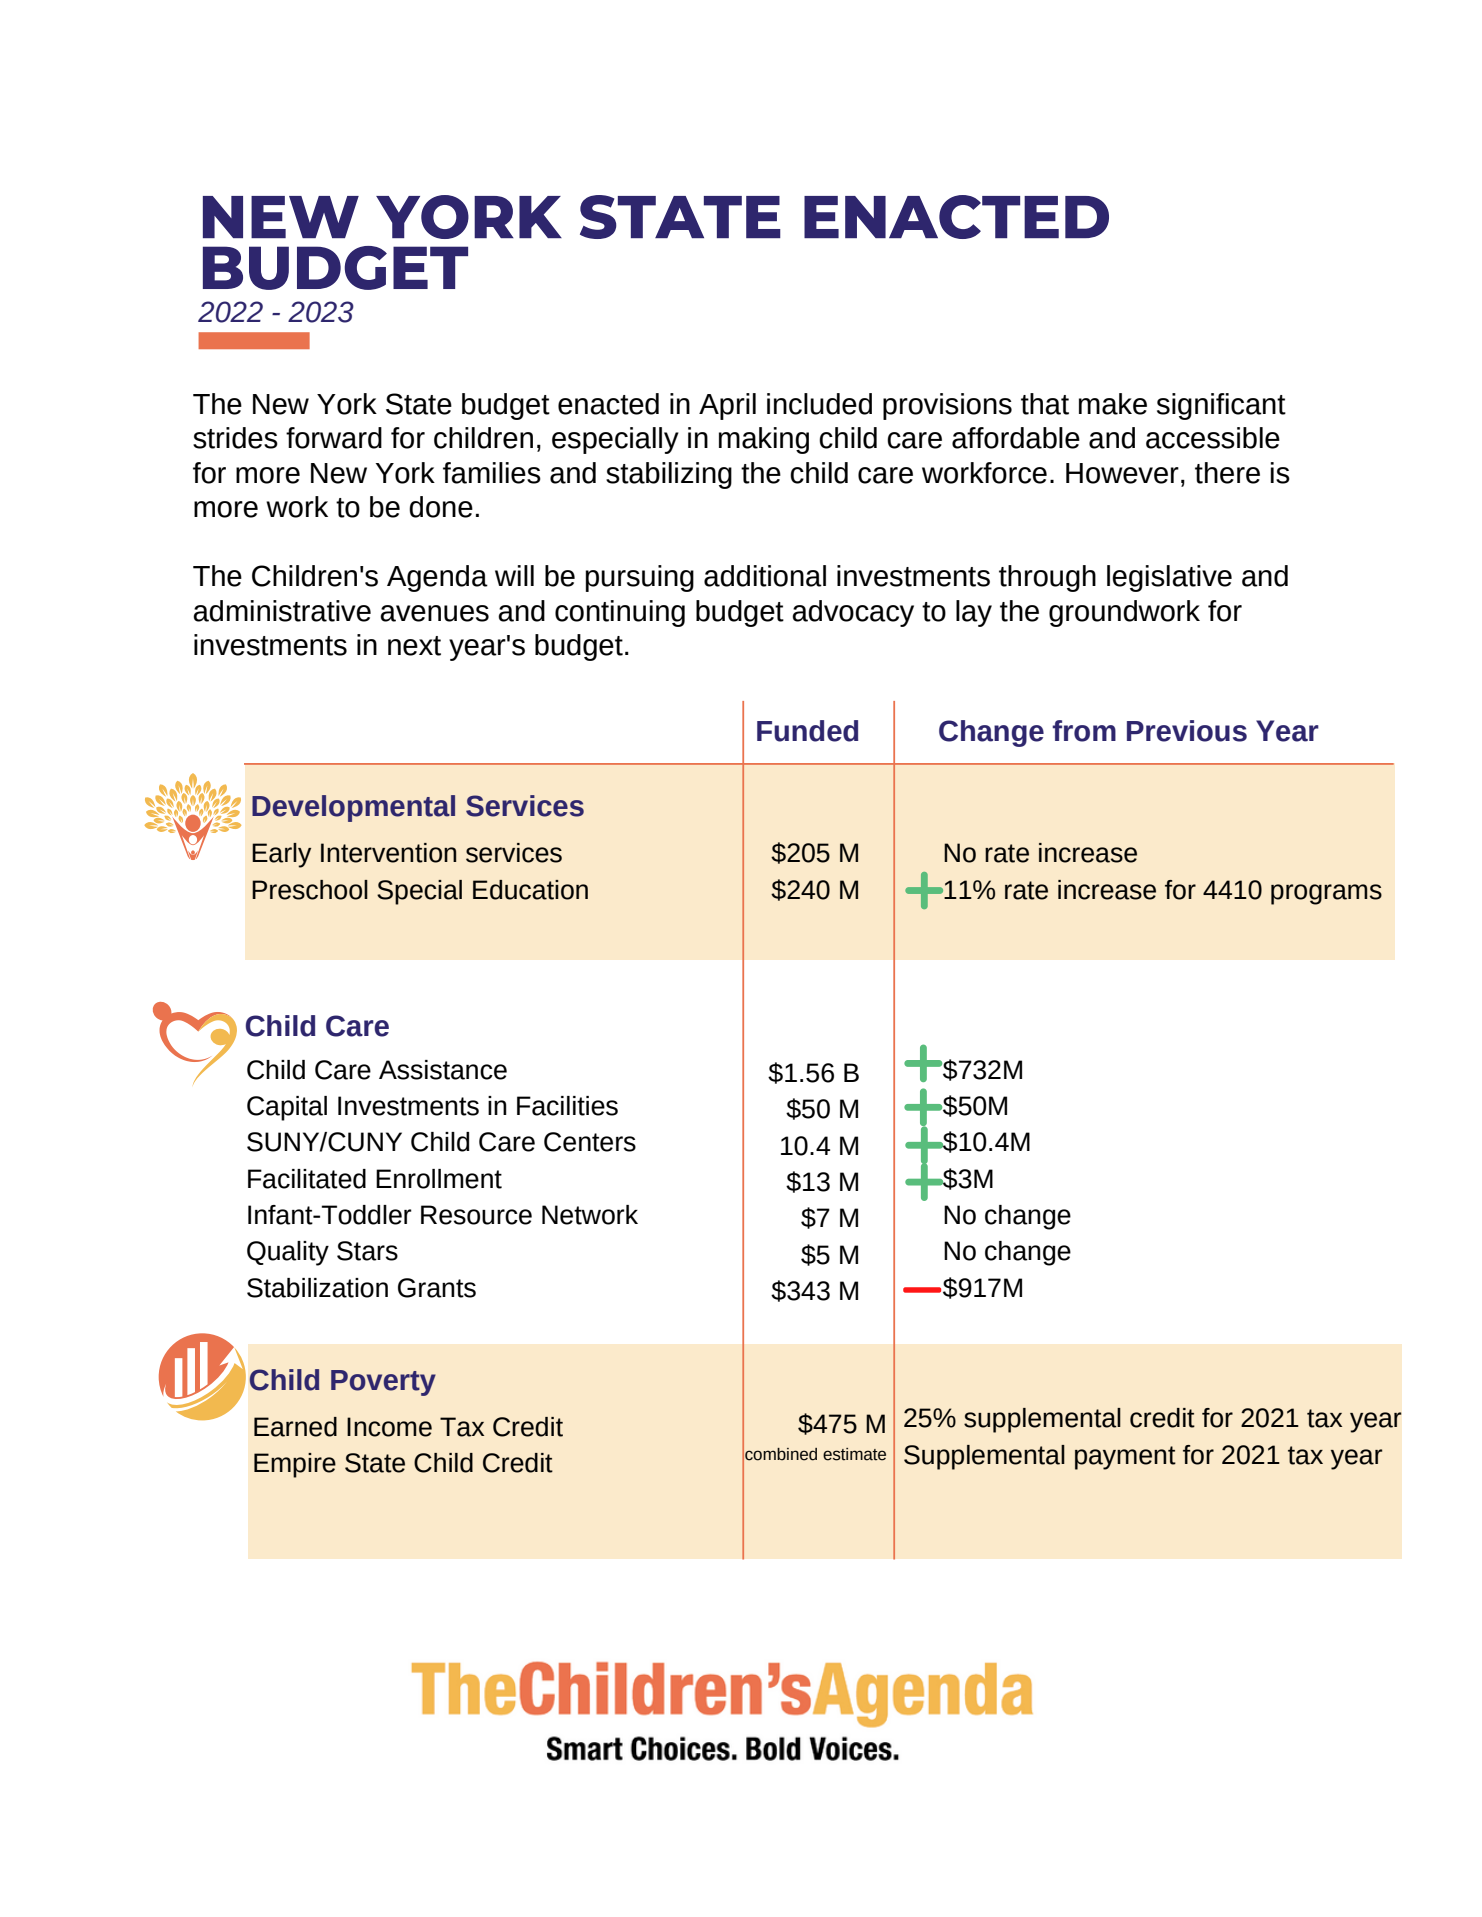 The height and width of the screenshot is (1917, 1482). I want to click on forward, so click(334, 438).
